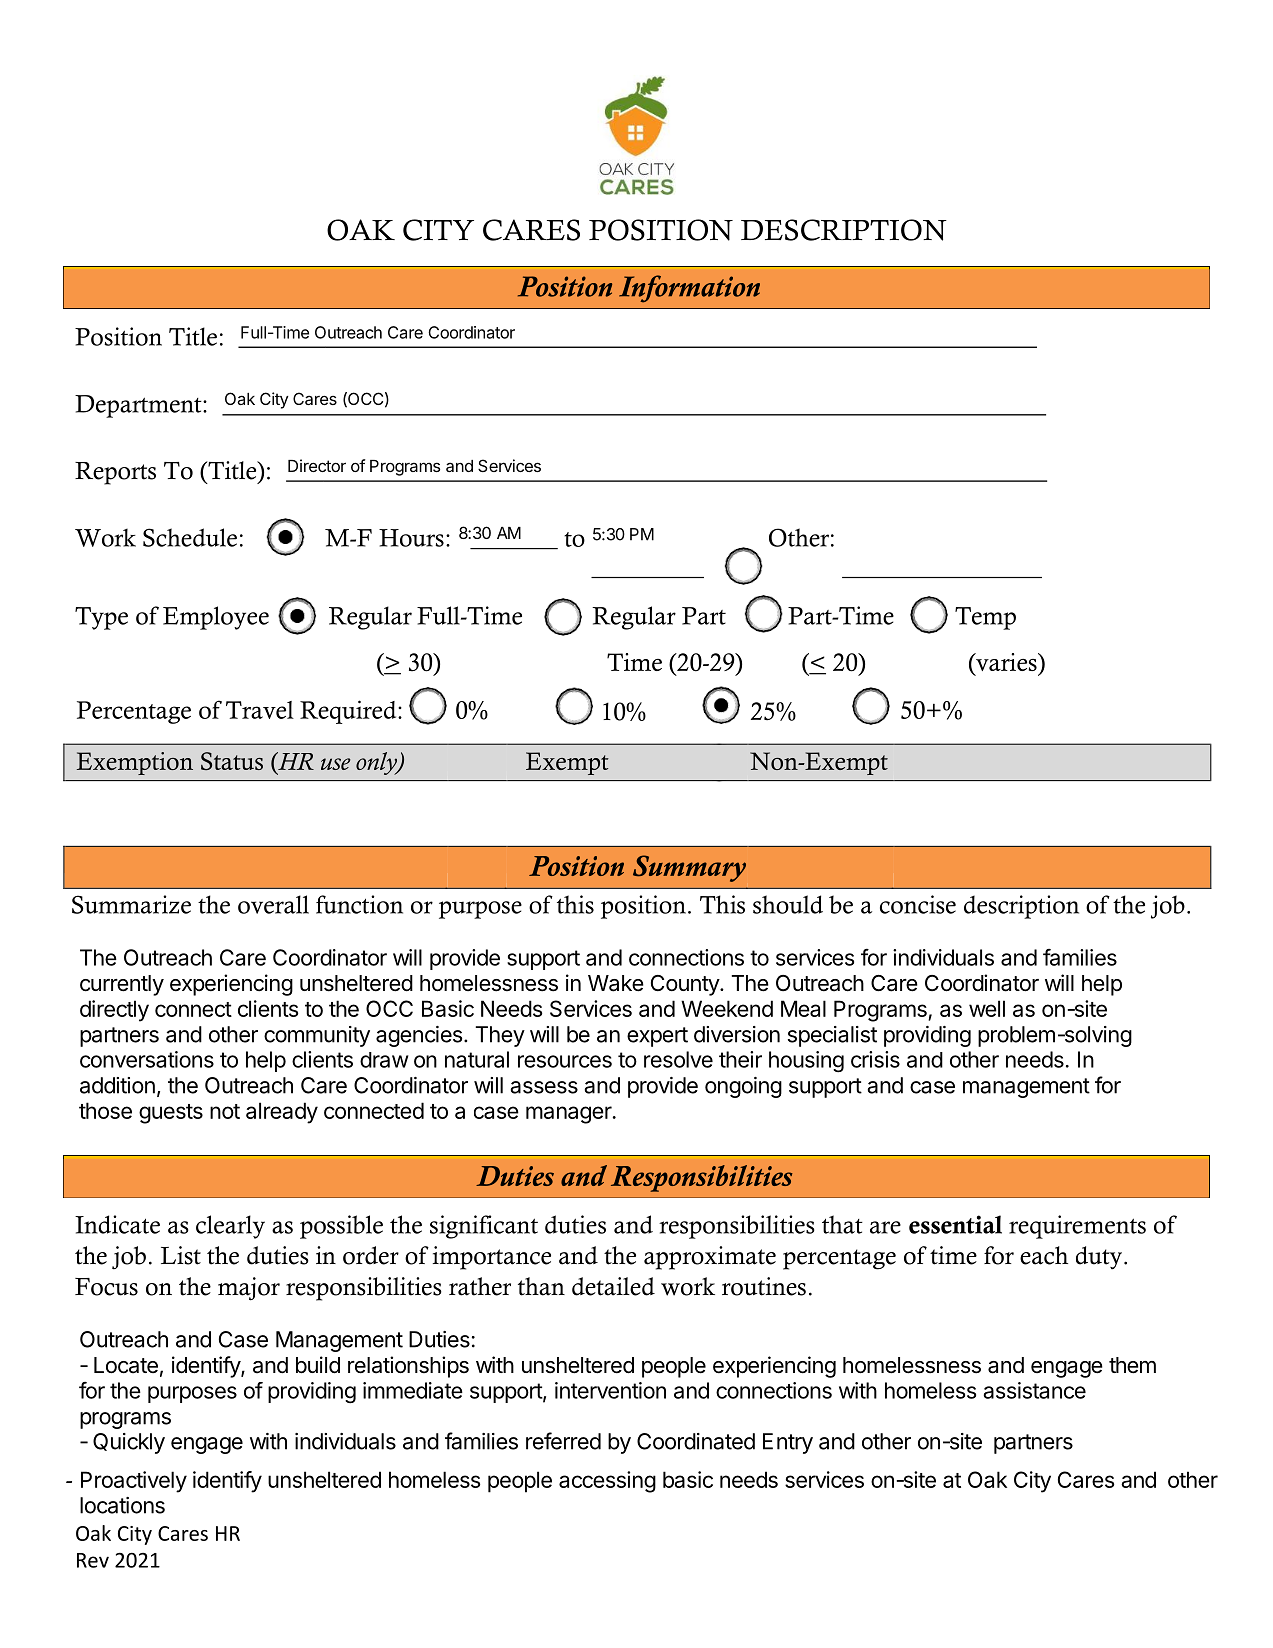 The image size is (1273, 1648). Describe the element at coordinates (273, 904) in the screenshot. I see `overall` at that location.
